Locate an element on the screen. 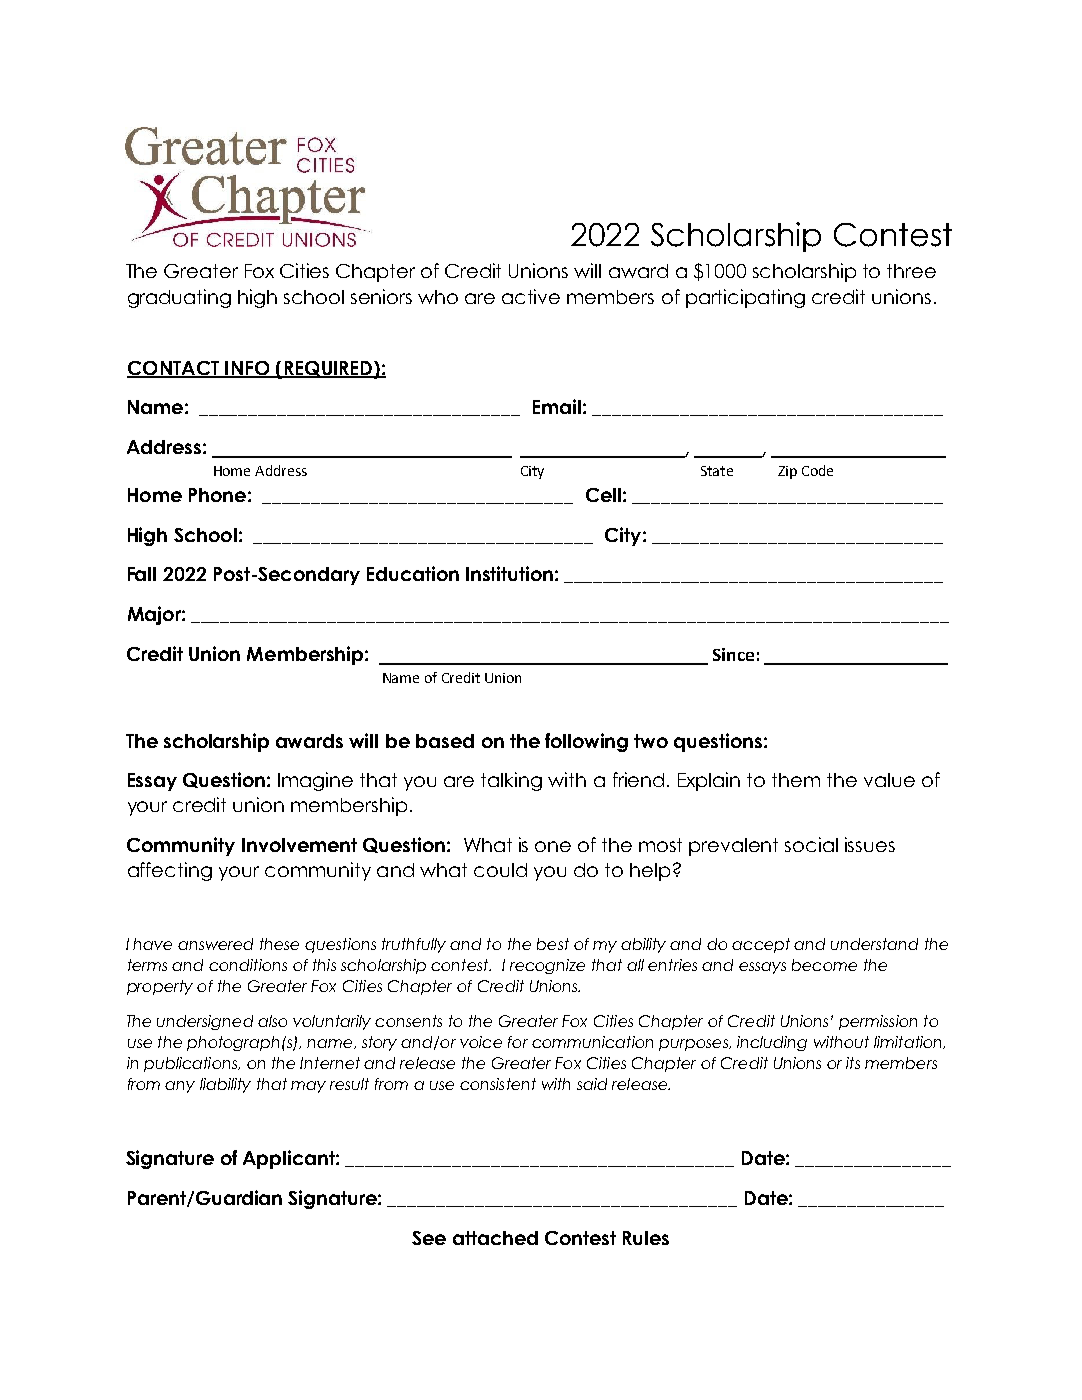 The width and height of the screenshot is (1082, 1400). See is located at coordinates (429, 1238).
